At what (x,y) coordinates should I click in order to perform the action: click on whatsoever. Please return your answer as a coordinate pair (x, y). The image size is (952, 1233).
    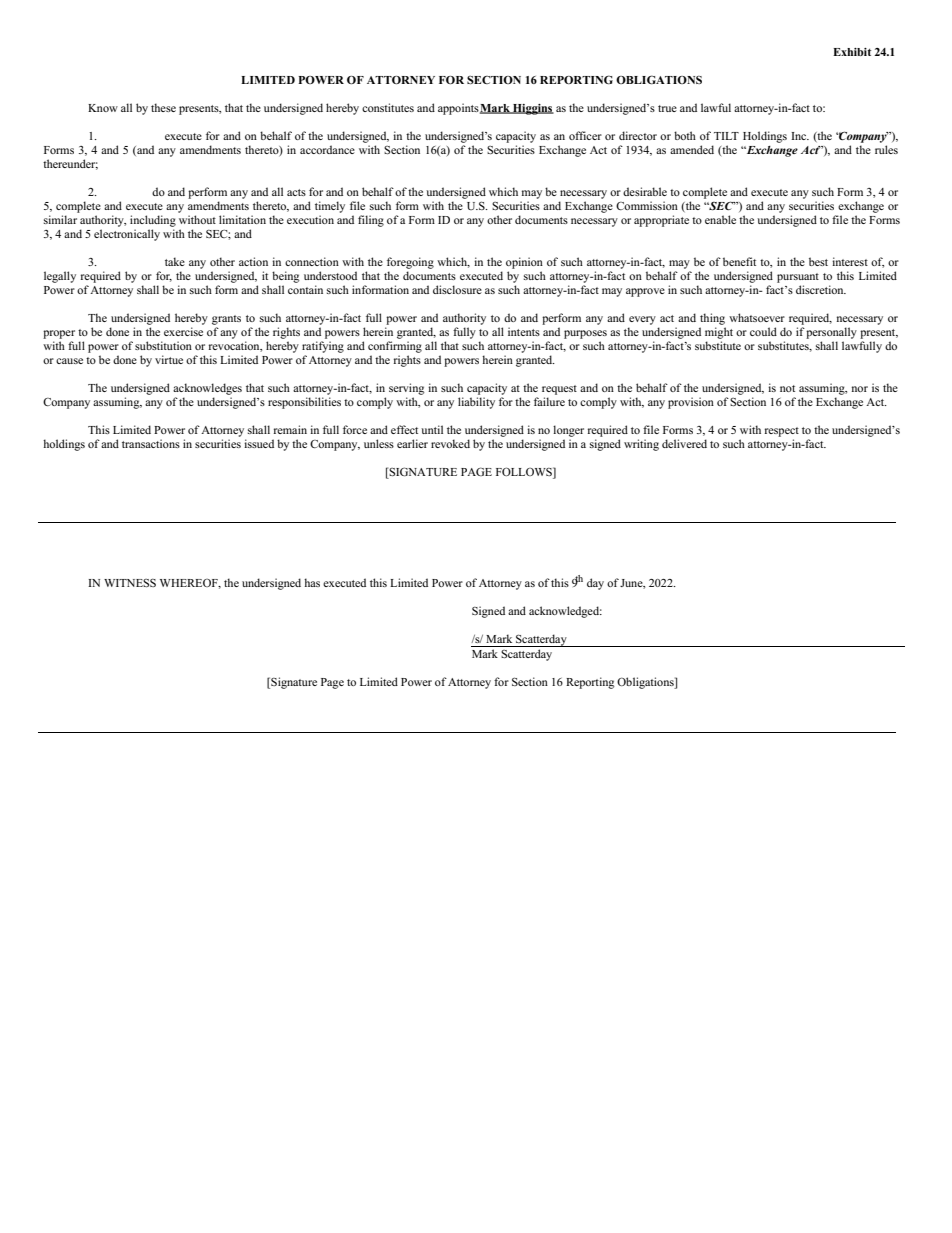
    Looking at the image, I should click on (757, 317).
